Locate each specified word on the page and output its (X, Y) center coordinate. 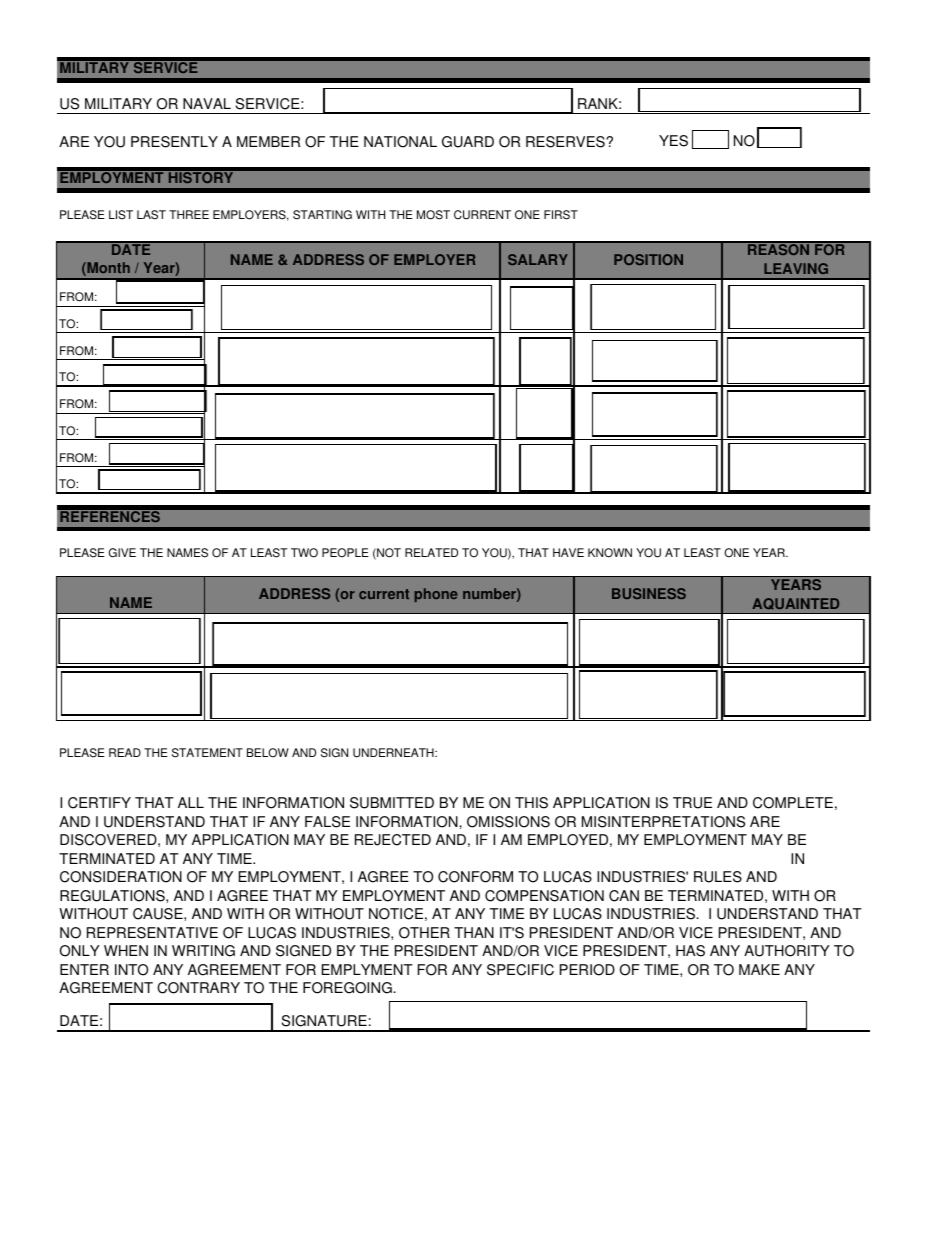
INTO (131, 970)
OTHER (424, 933)
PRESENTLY (174, 142)
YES (673, 141)
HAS (690, 951)
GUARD (468, 142)
